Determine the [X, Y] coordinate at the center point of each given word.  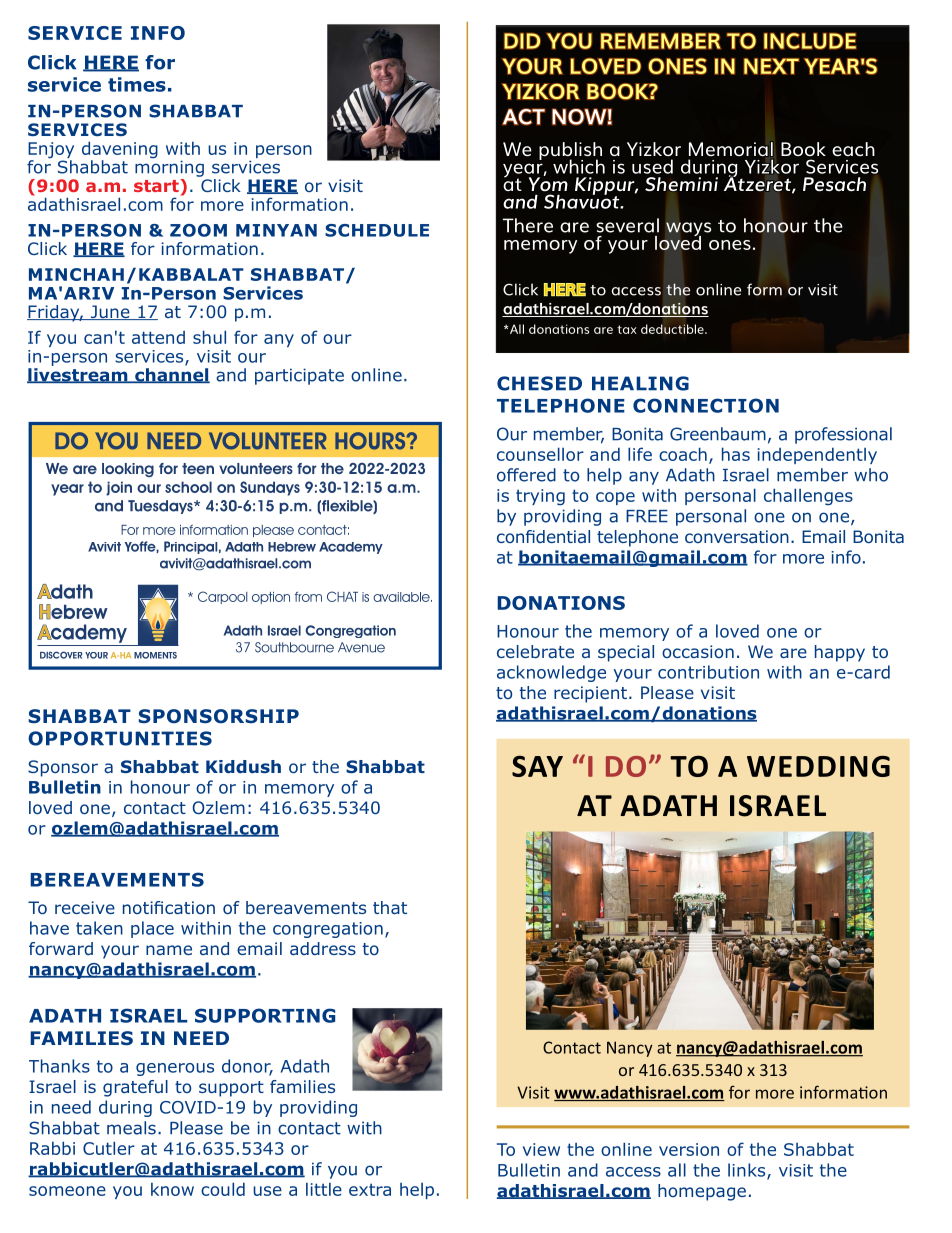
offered [526, 475]
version [689, 1149]
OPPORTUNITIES [120, 738]
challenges [808, 497]
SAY [537, 766]
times [137, 84]
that [390, 907]
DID [522, 41]
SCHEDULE [377, 230]
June [110, 312]
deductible [673, 329]
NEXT [771, 66]
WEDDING [818, 766]
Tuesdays [161, 507]
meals [131, 1128]
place [152, 929]
